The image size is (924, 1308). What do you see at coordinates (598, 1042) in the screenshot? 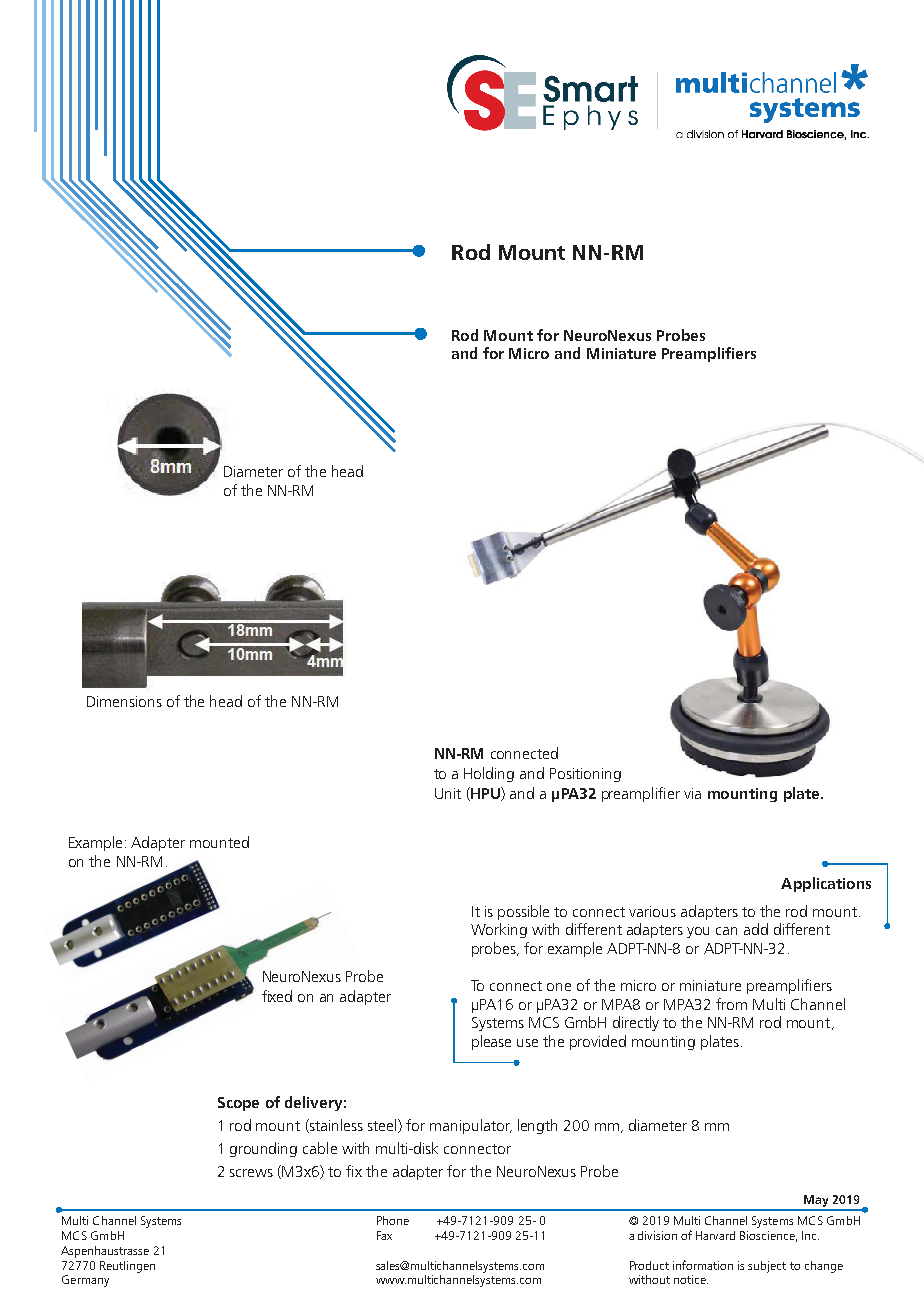
I see `provided` at bounding box center [598, 1042].
